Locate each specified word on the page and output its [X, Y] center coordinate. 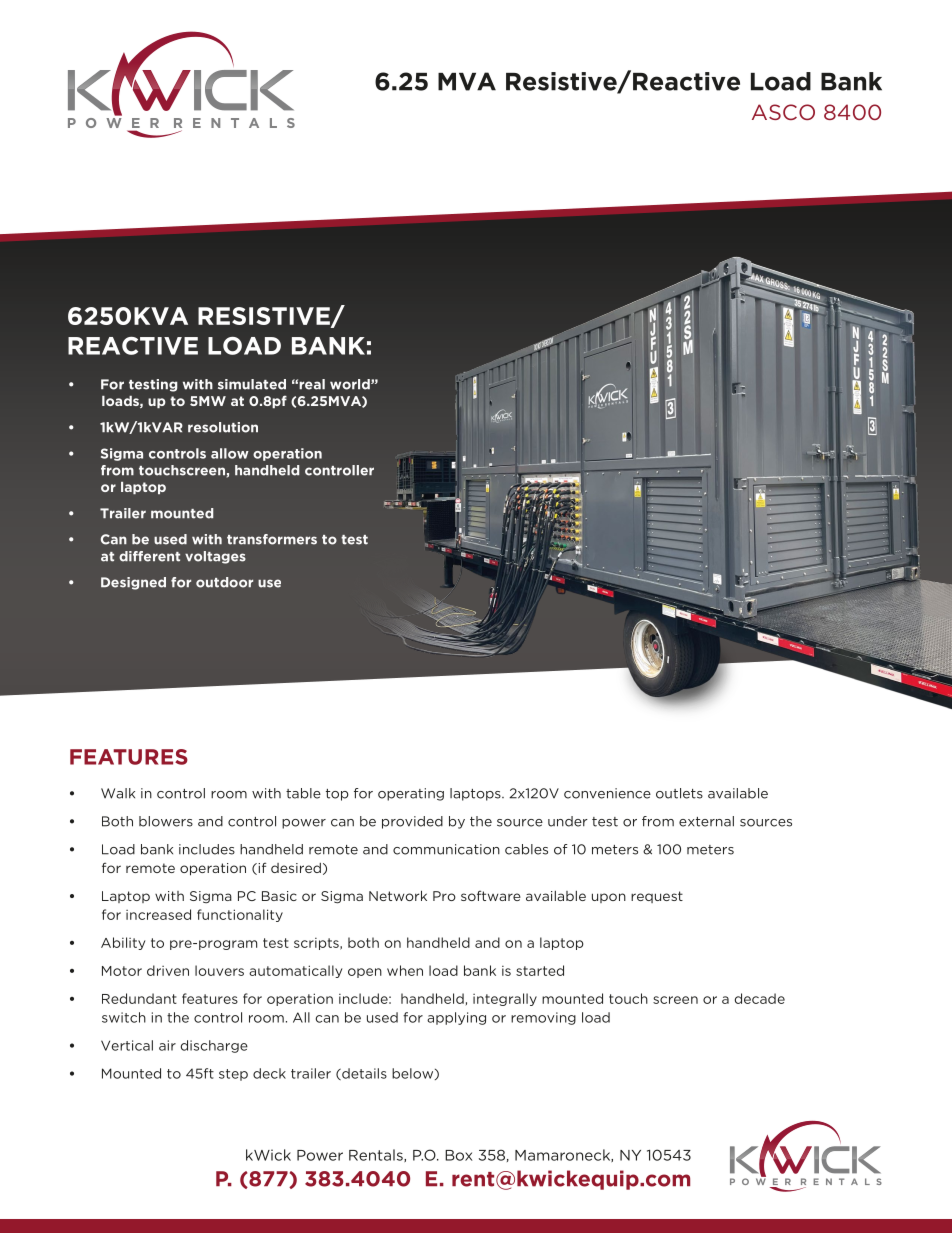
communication [446, 849]
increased [158, 914]
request [657, 897]
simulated [252, 384]
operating [411, 794]
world [351, 384]
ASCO [783, 112]
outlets [679, 793]
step [233, 1075]
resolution [223, 427]
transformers [272, 539]
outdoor [224, 582]
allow [230, 453]
